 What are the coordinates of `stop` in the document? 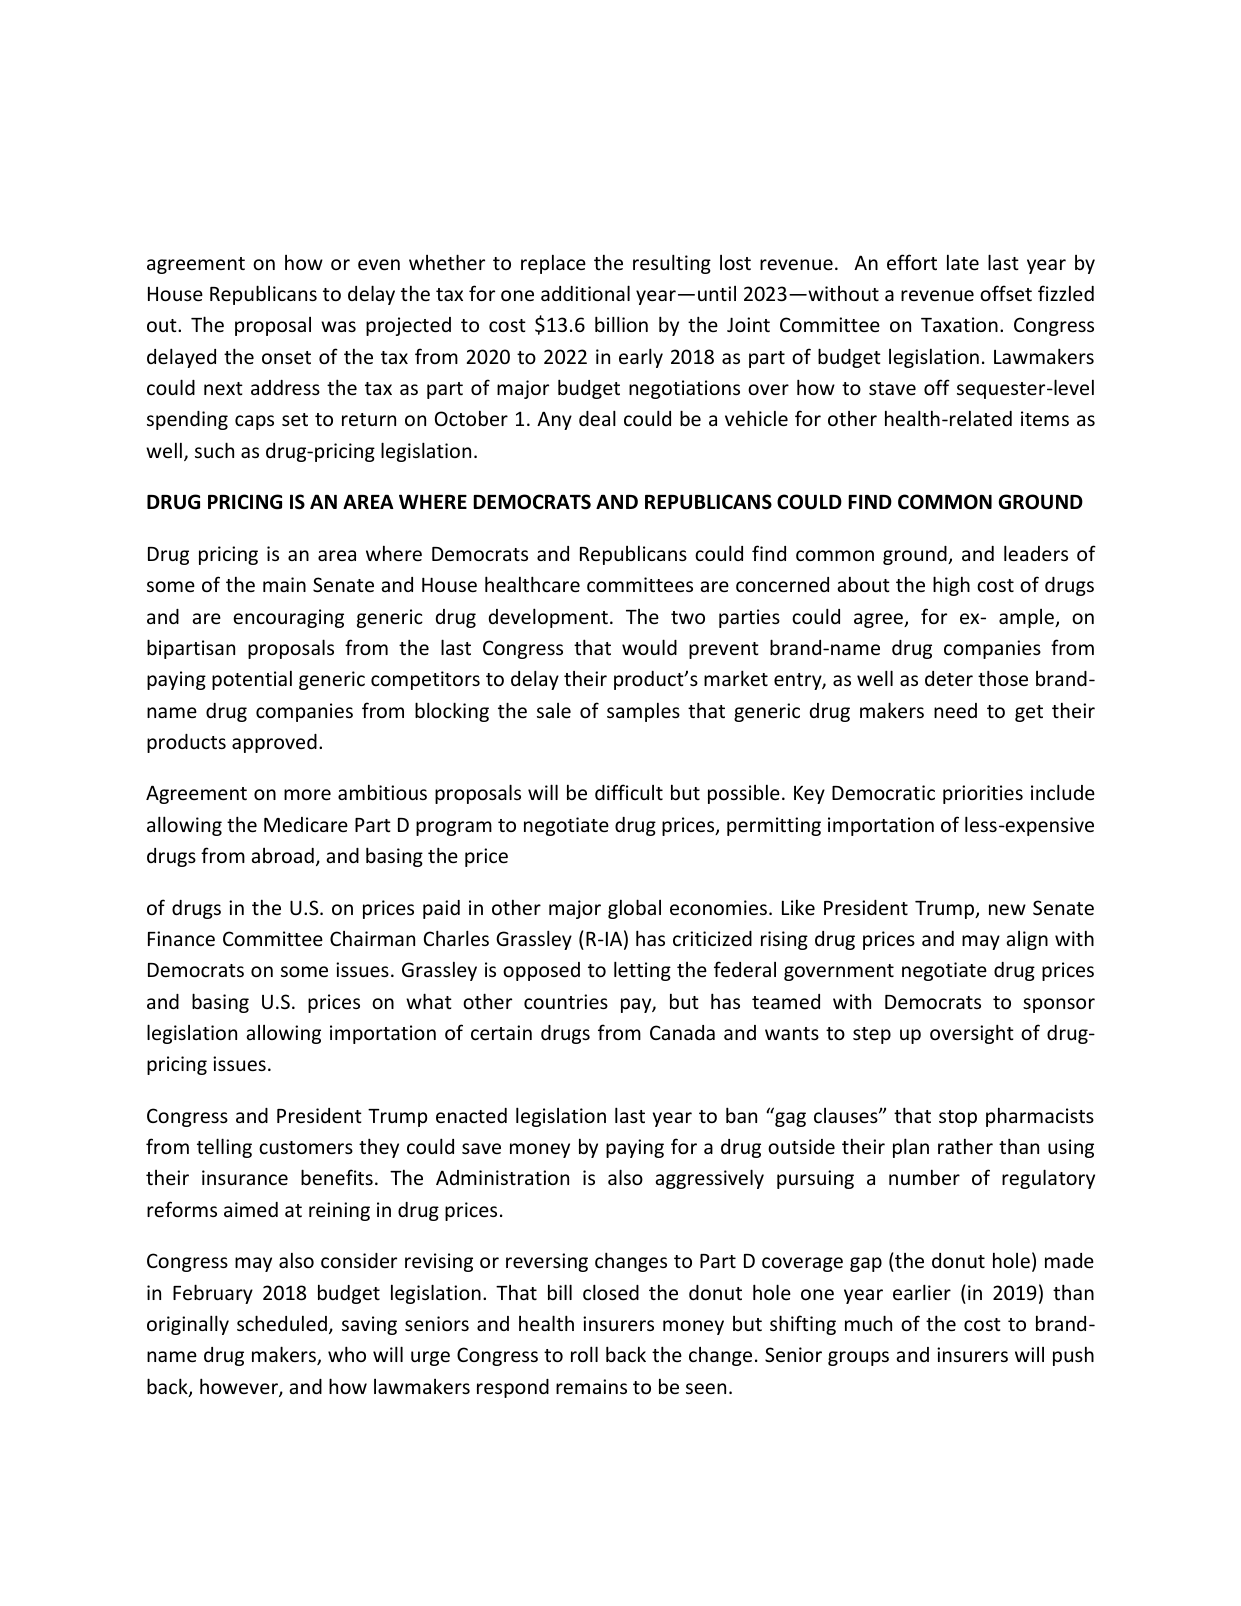 It's located at (958, 1118).
